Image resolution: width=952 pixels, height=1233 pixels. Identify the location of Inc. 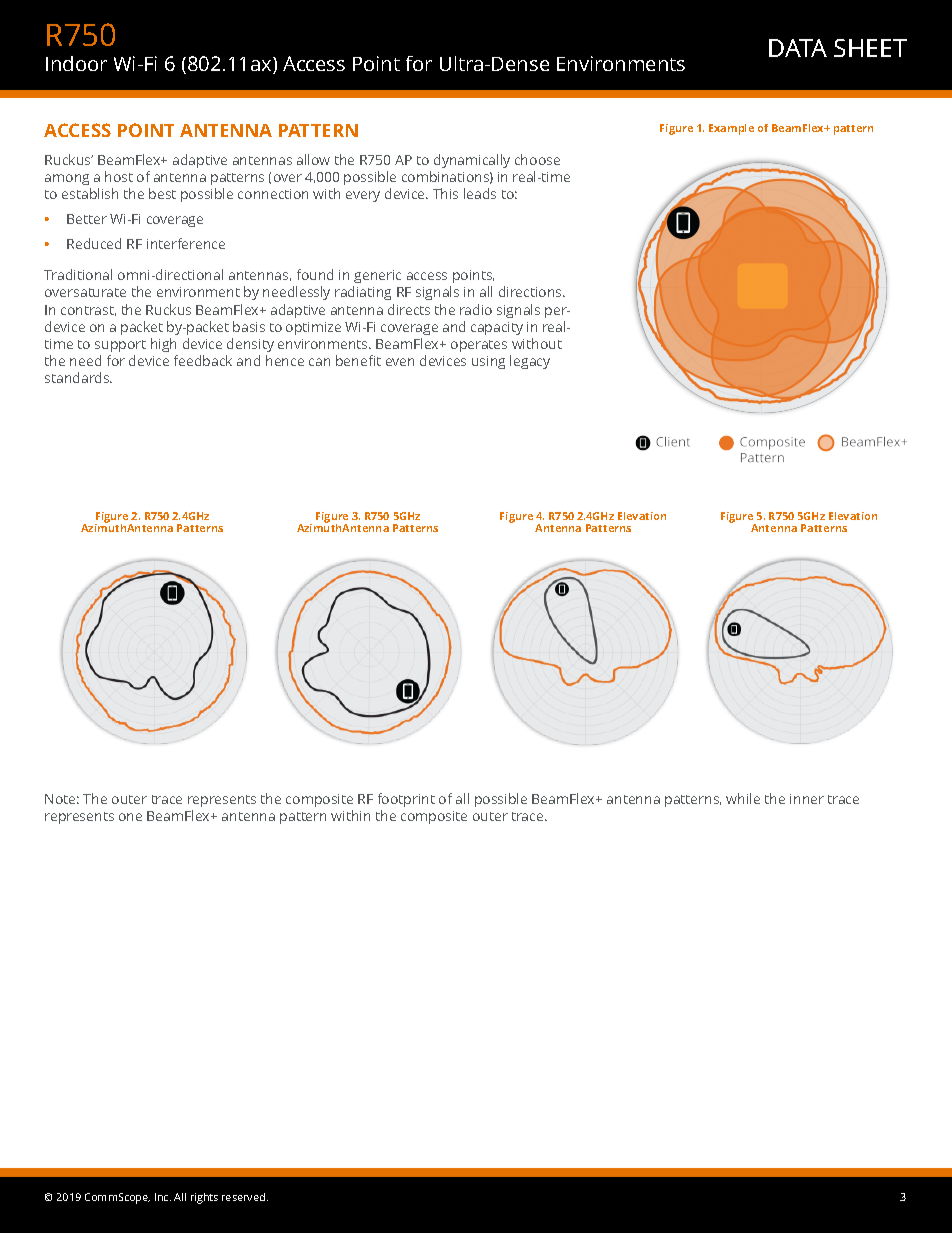
(163, 1197).
